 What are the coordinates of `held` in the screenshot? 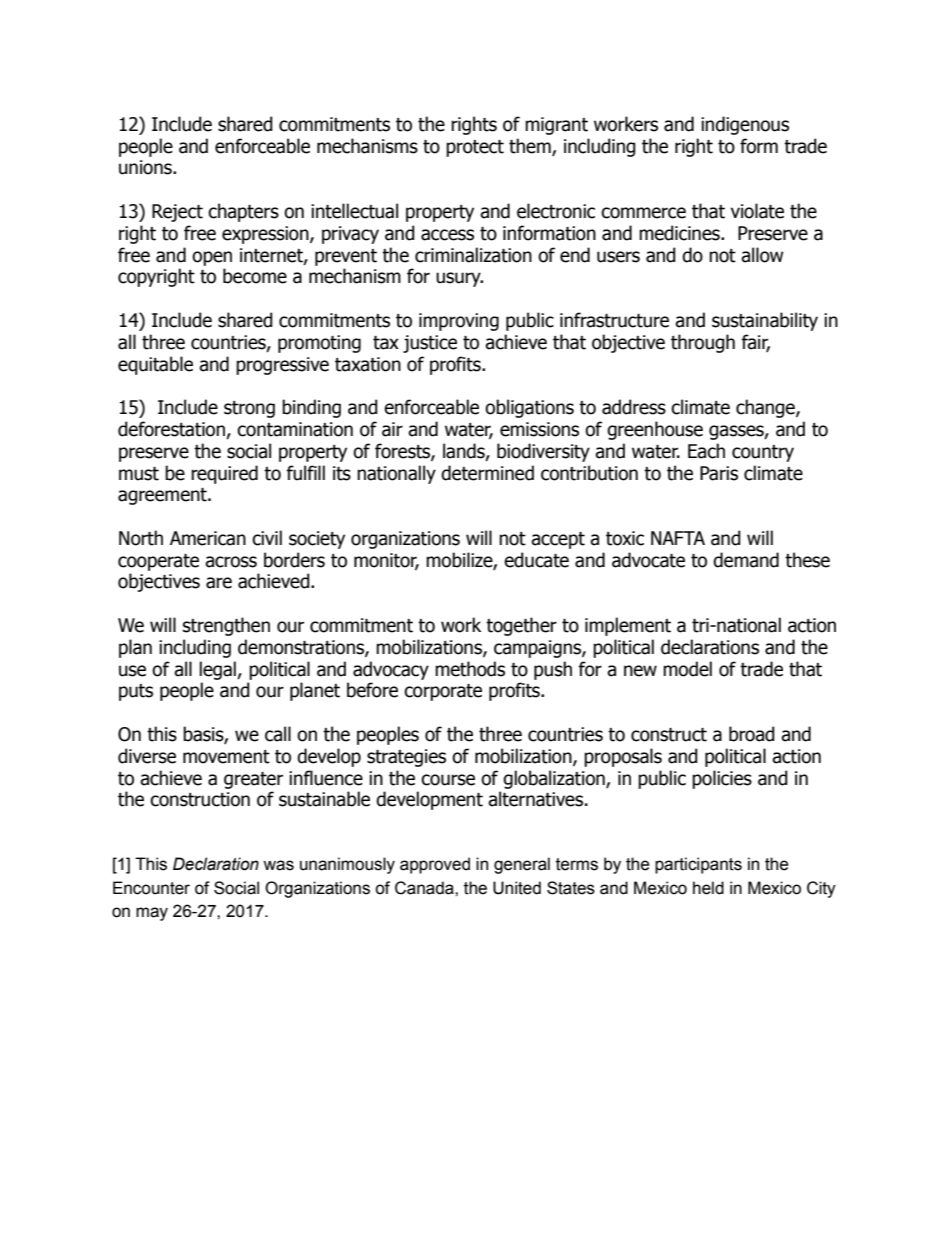 It's located at (708, 888).
